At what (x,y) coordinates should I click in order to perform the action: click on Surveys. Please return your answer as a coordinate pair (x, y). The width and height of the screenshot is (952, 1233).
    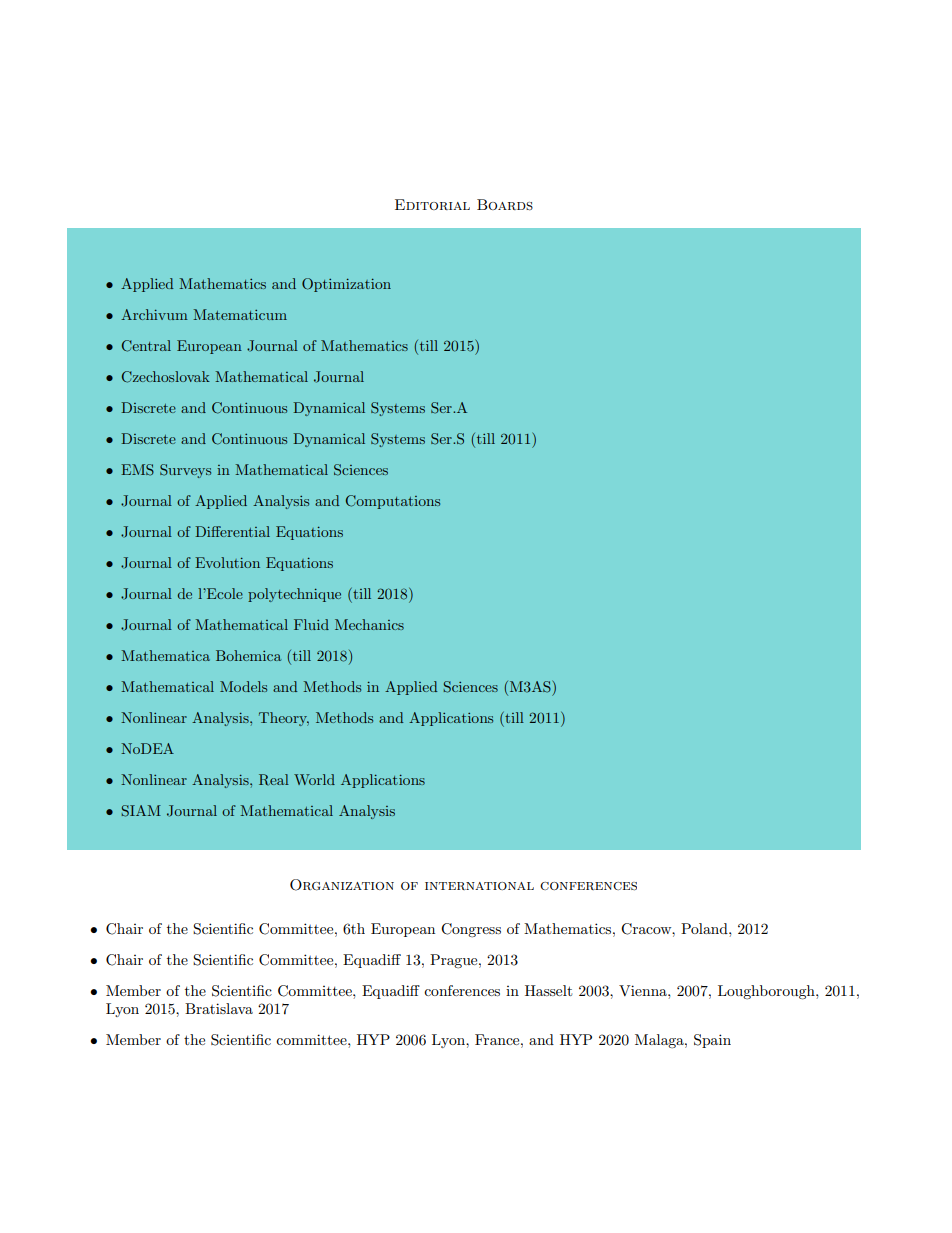
    Looking at the image, I should click on (185, 471).
